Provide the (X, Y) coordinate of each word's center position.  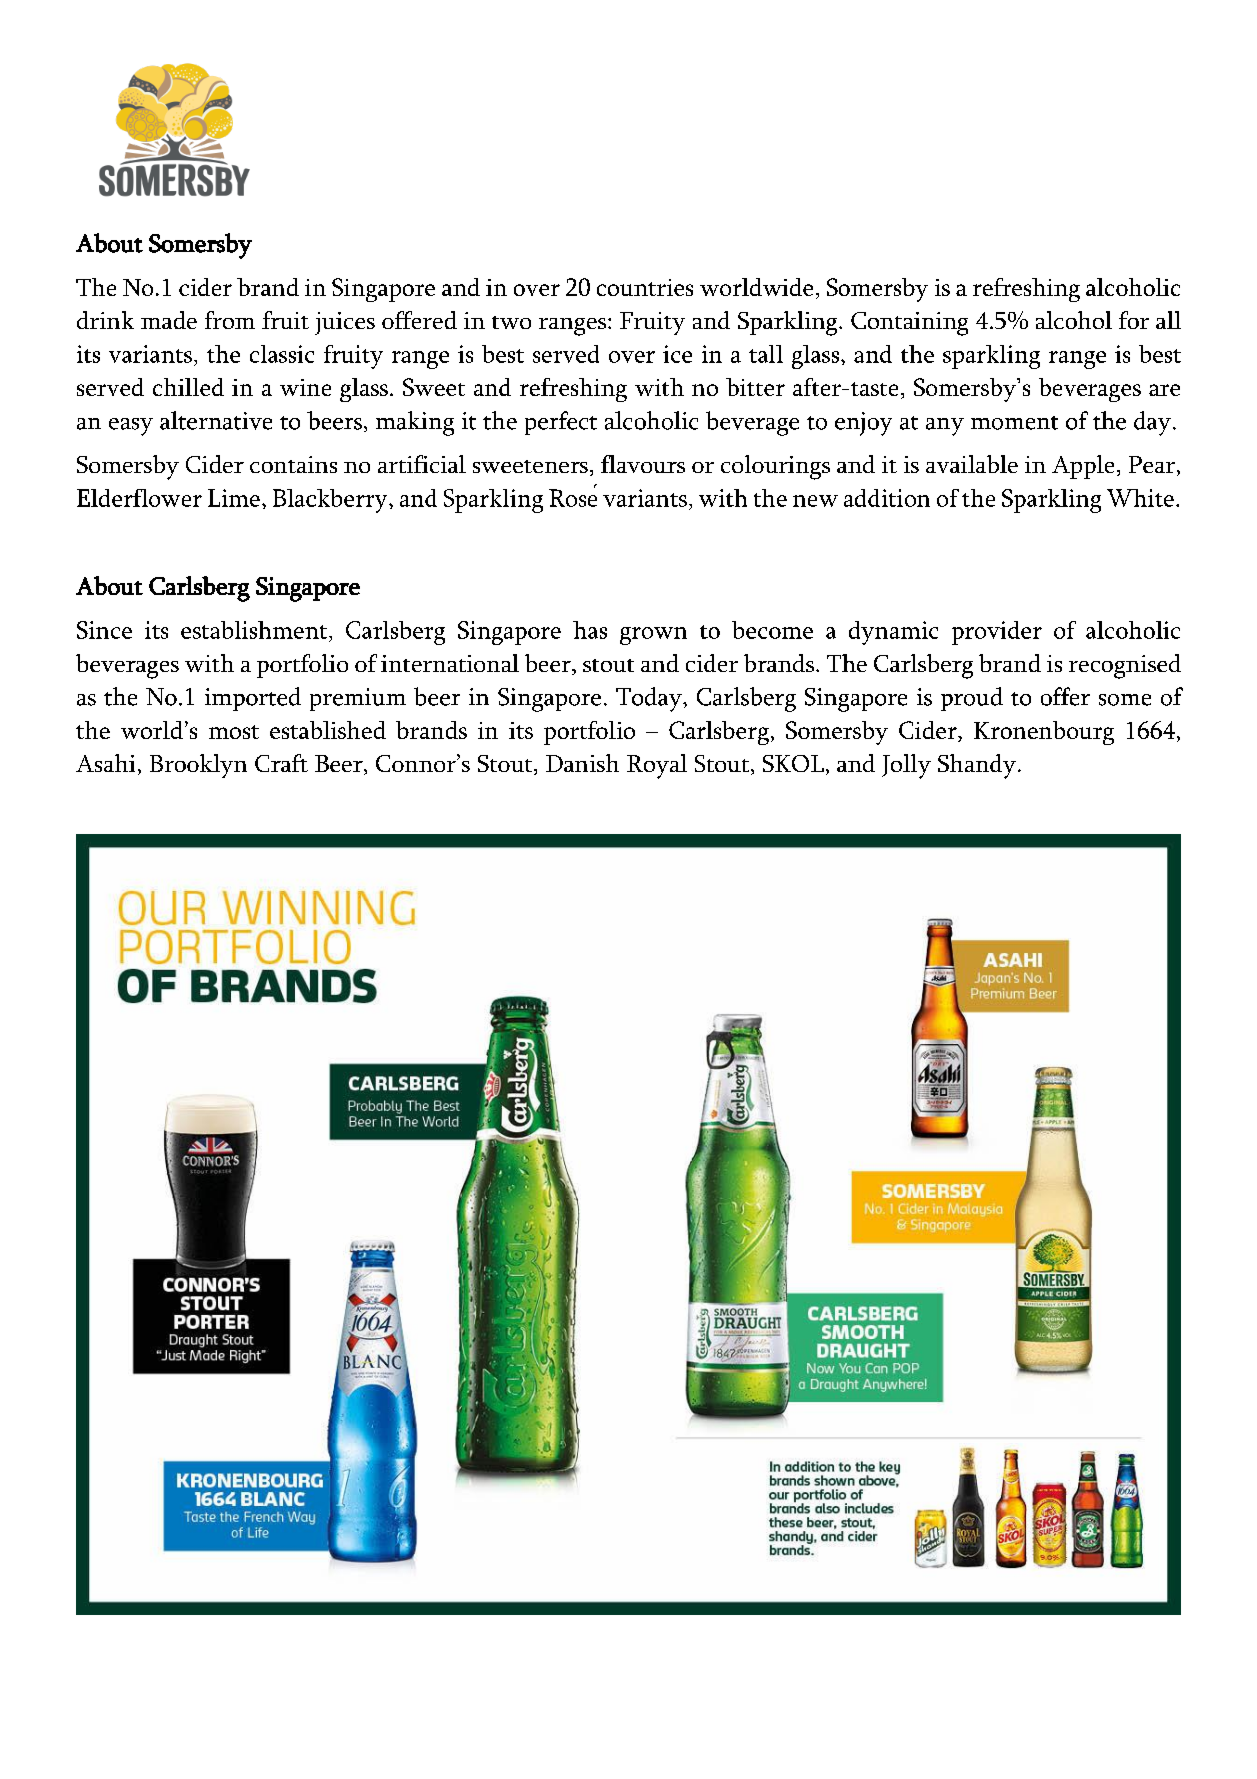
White (1140, 498)
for (1134, 320)
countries (645, 287)
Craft (281, 763)
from (230, 320)
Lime (234, 498)
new (815, 501)
